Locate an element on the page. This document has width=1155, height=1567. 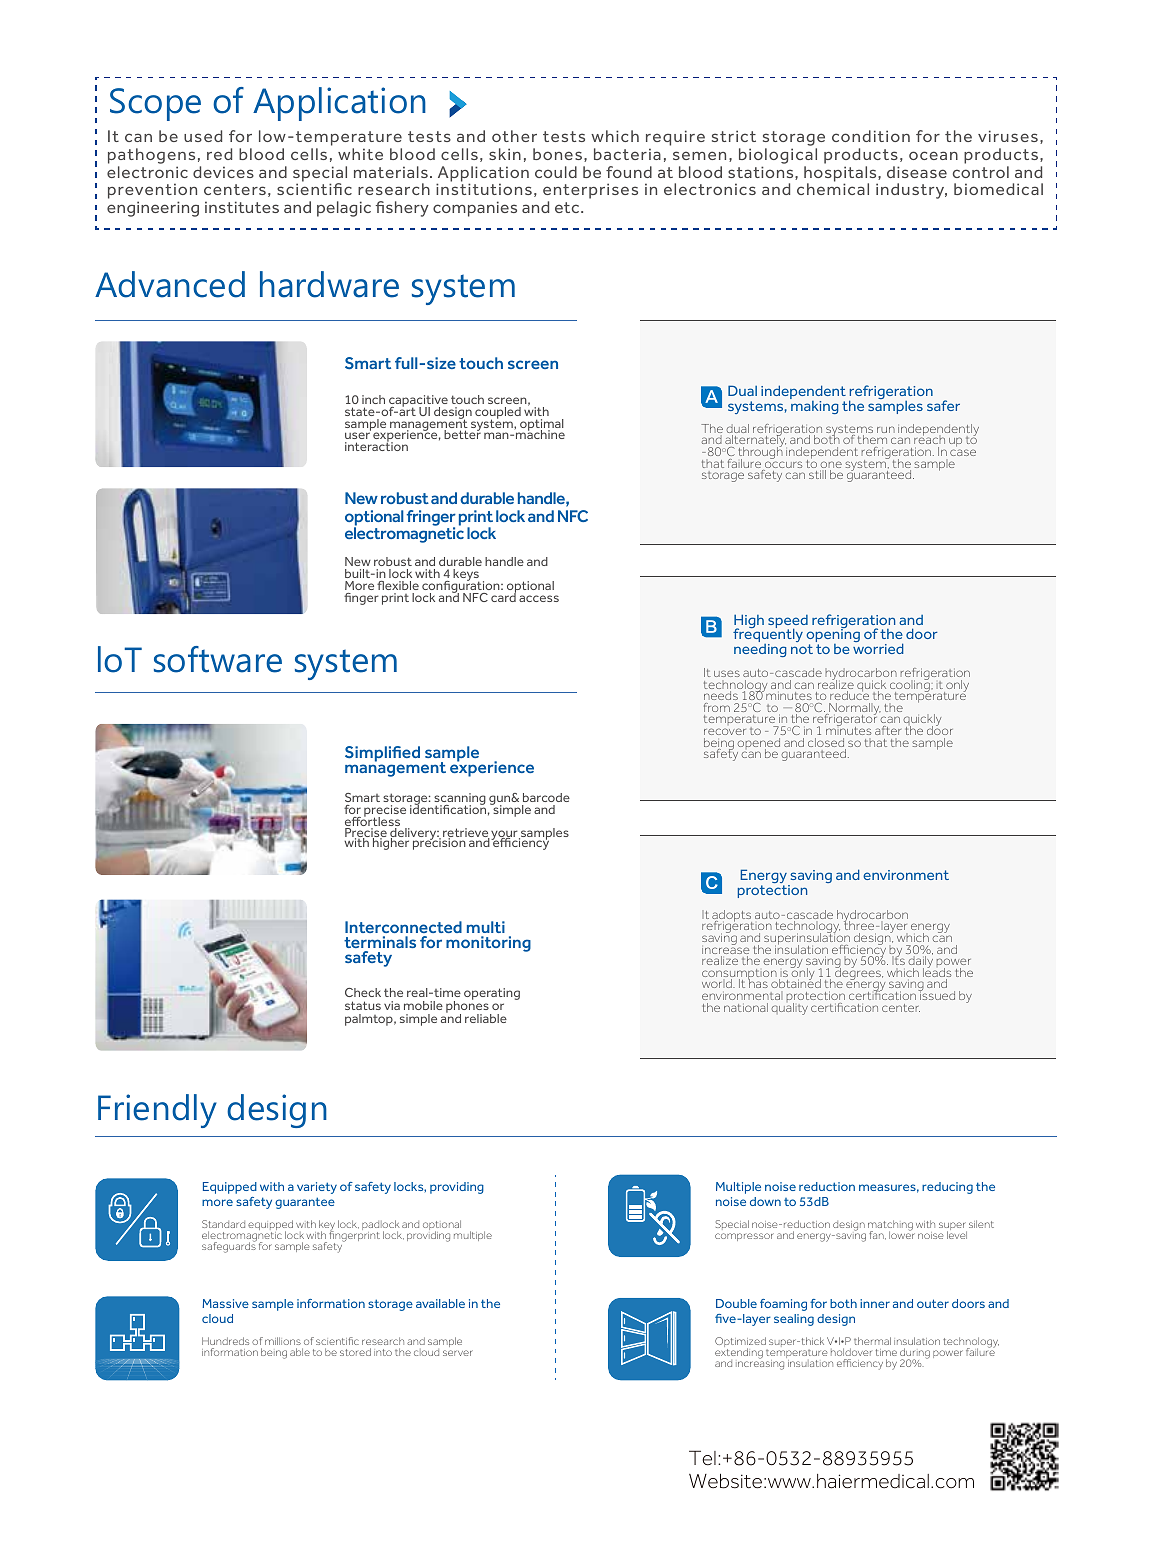
devices is located at coordinates (223, 172).
